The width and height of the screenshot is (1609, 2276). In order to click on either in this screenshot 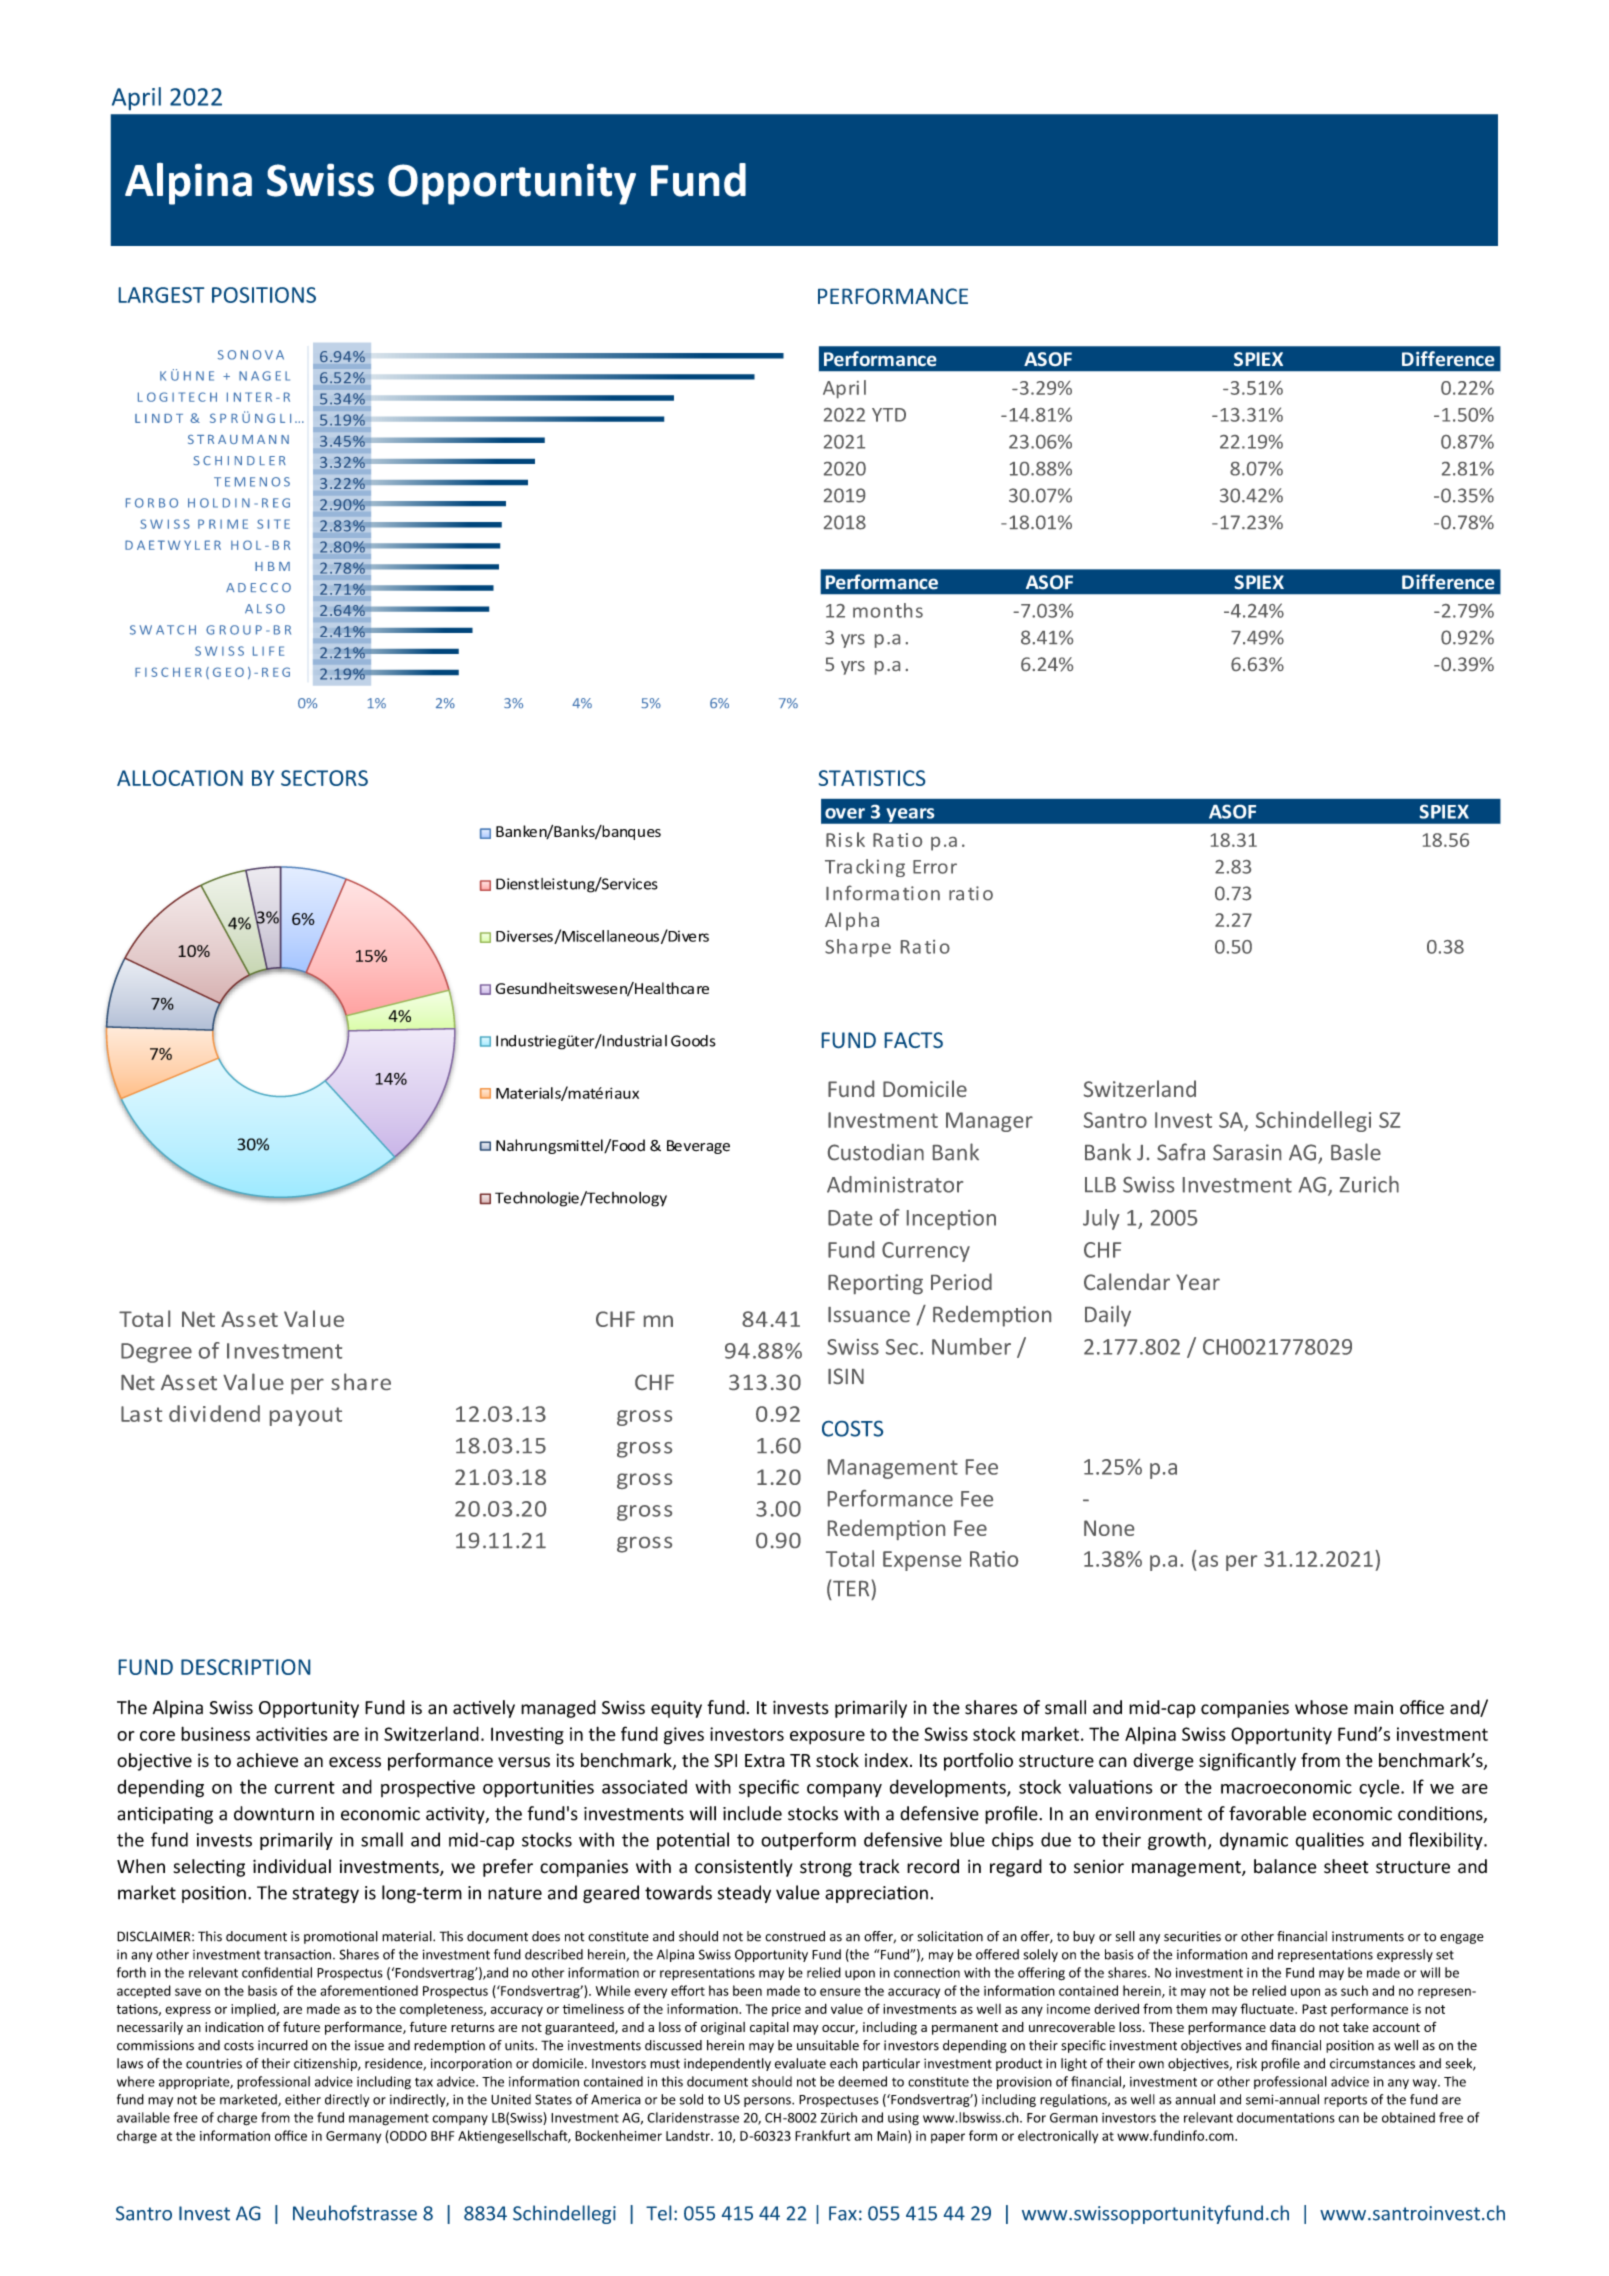, I will do `click(303, 2099)`.
